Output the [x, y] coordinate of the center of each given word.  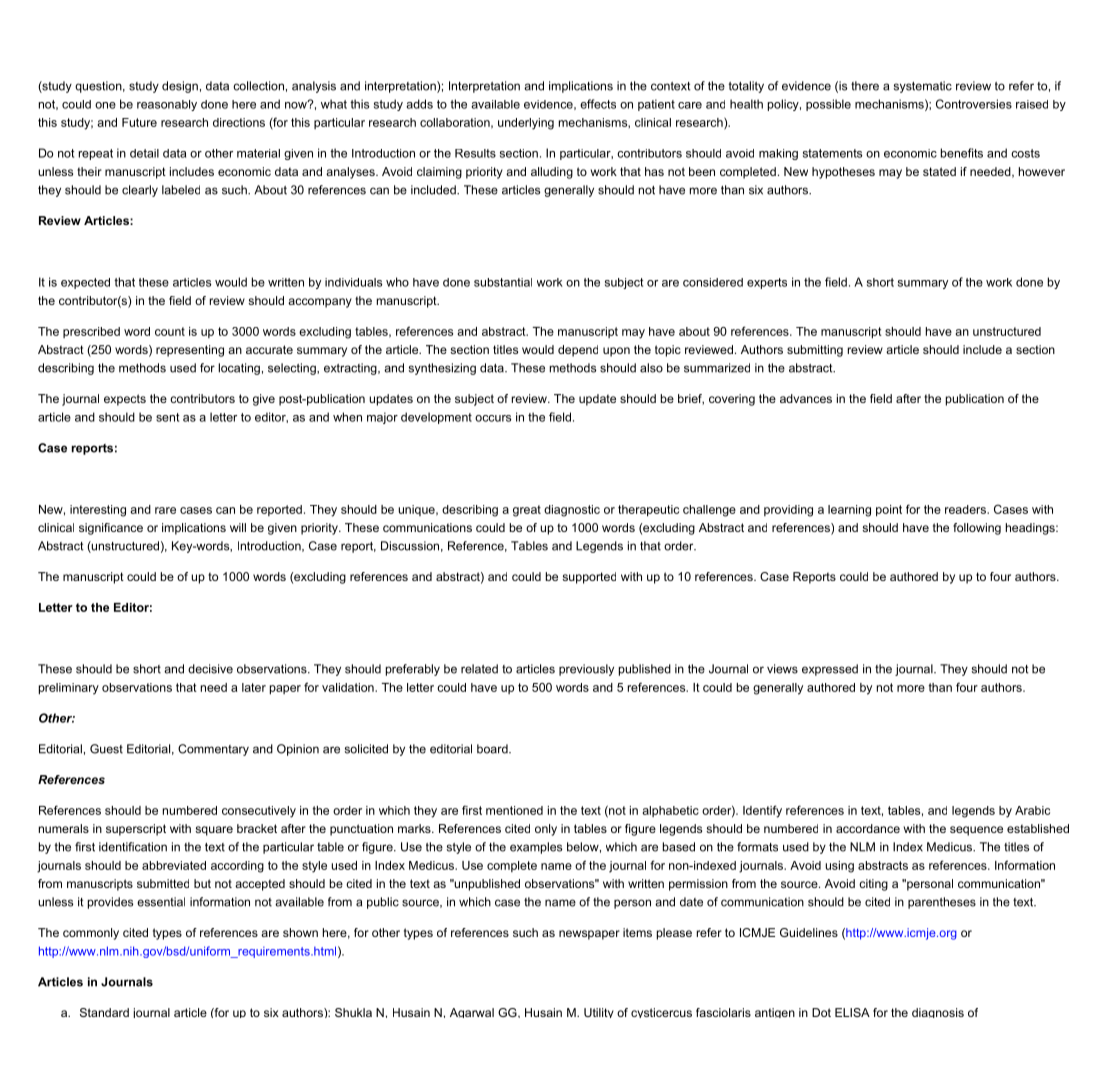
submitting [815, 351]
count [170, 331]
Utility [599, 1013]
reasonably [167, 105]
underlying [526, 124]
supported [589, 578]
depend [578, 351]
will [238, 527]
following [977, 529]
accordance [868, 828]
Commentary [213, 750]
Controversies [974, 104]
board [493, 749]
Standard [104, 1012]
